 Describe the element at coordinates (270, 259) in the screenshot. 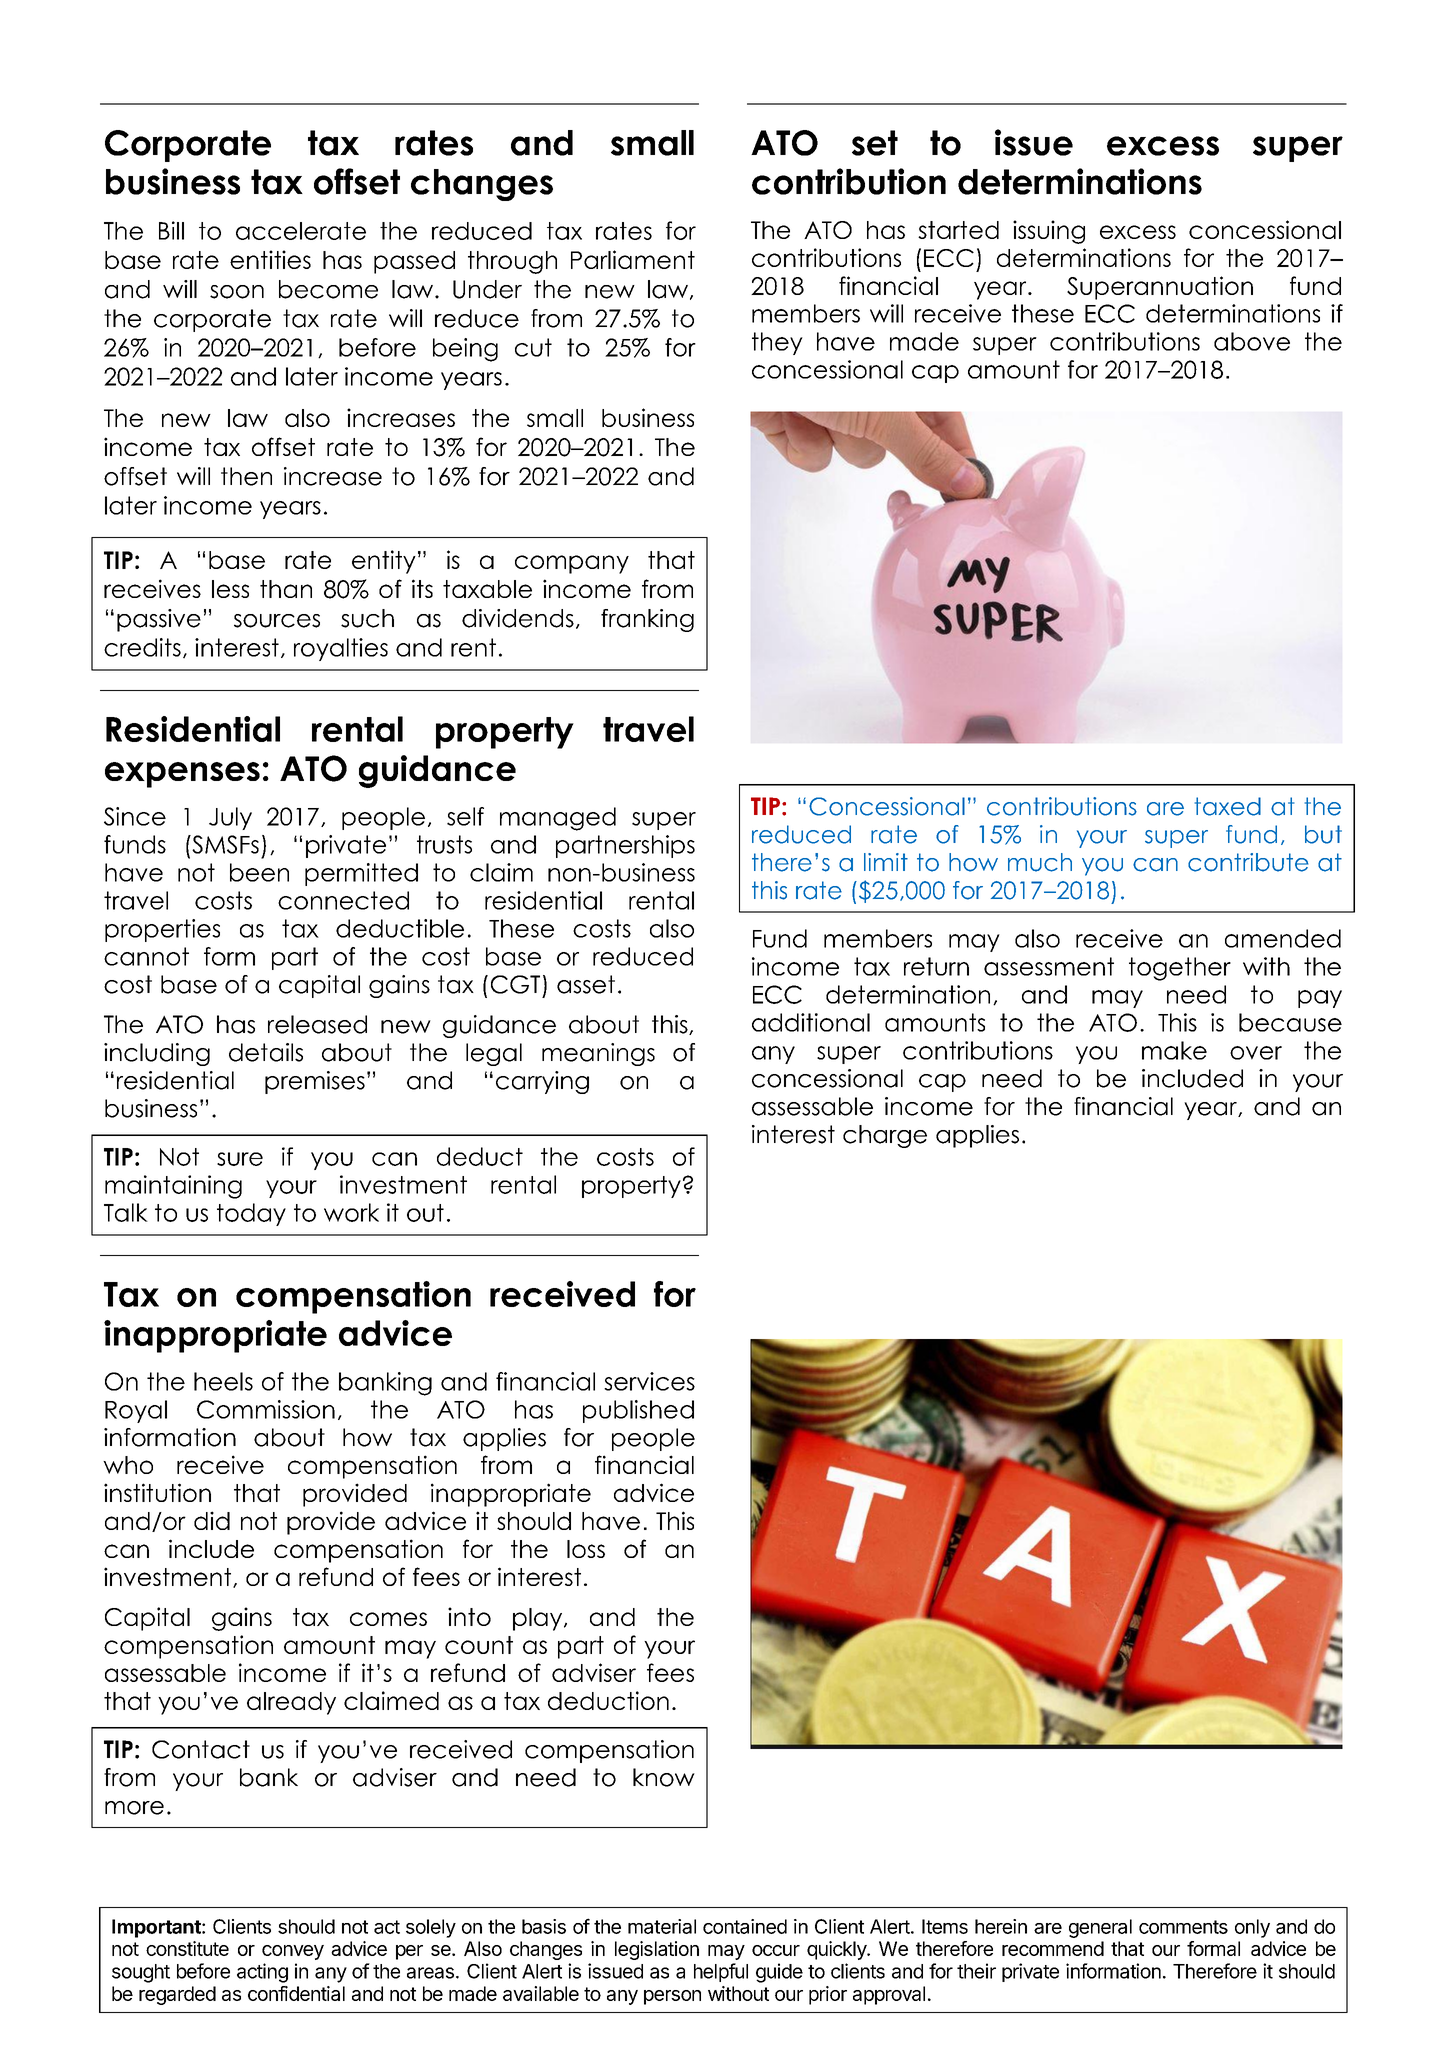

I see `entities` at that location.
